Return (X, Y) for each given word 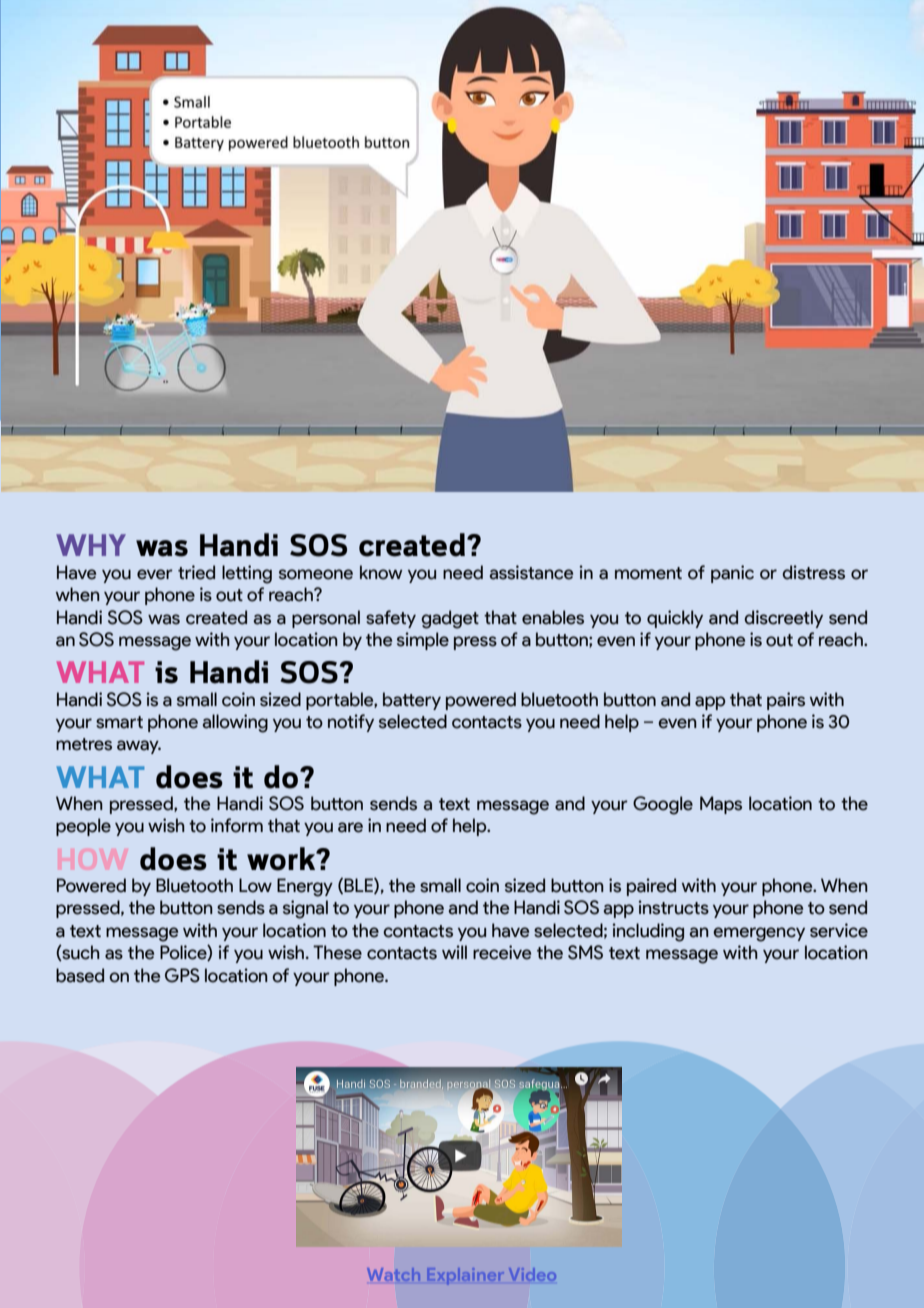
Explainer (466, 1276)
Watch (393, 1274)
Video (532, 1274)
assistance (531, 572)
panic (732, 574)
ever (155, 574)
